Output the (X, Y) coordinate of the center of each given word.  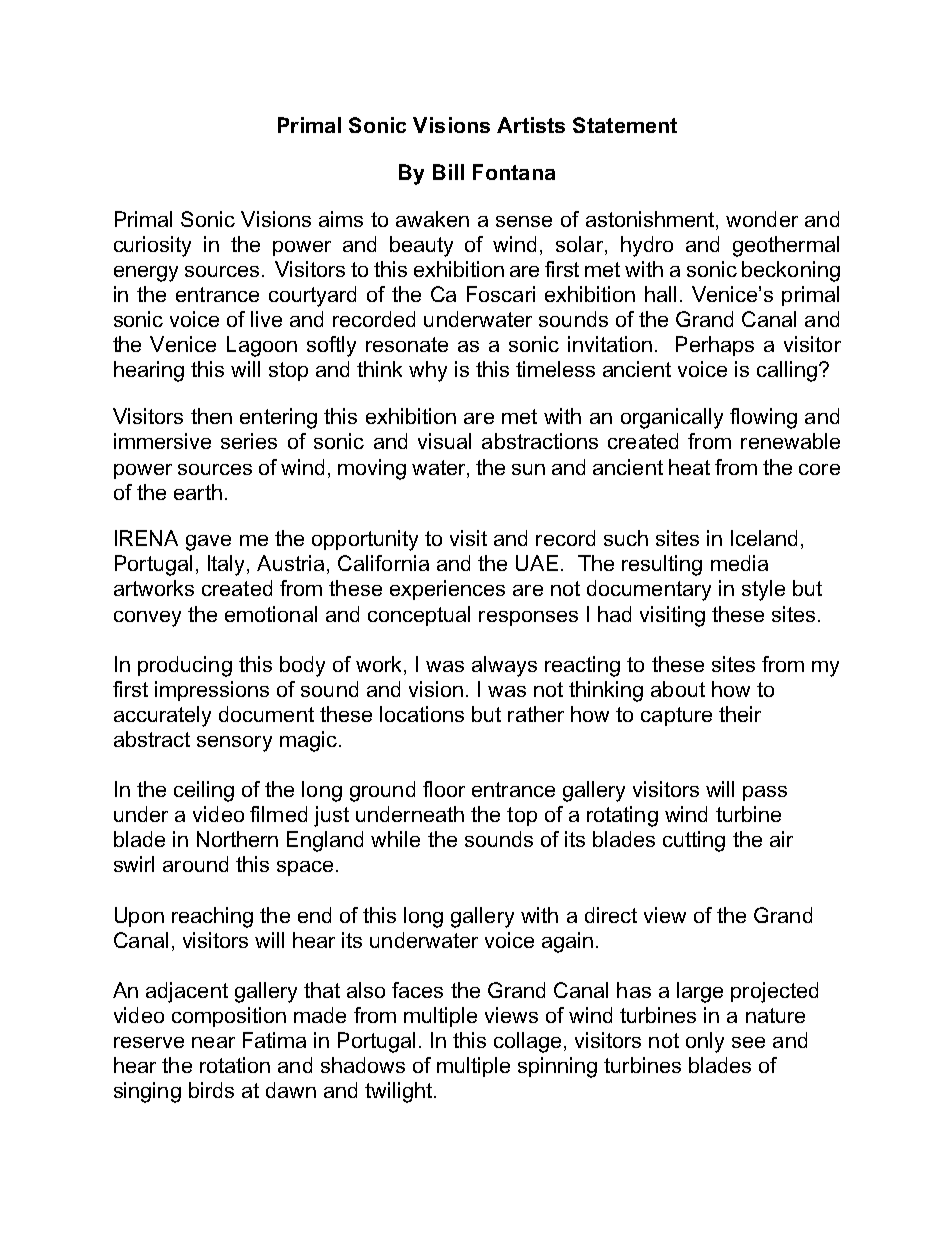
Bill (448, 172)
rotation (235, 1065)
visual (444, 441)
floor (444, 789)
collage (527, 1042)
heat (689, 467)
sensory (234, 744)
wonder (762, 219)
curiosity (152, 246)
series (249, 441)
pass (765, 793)
